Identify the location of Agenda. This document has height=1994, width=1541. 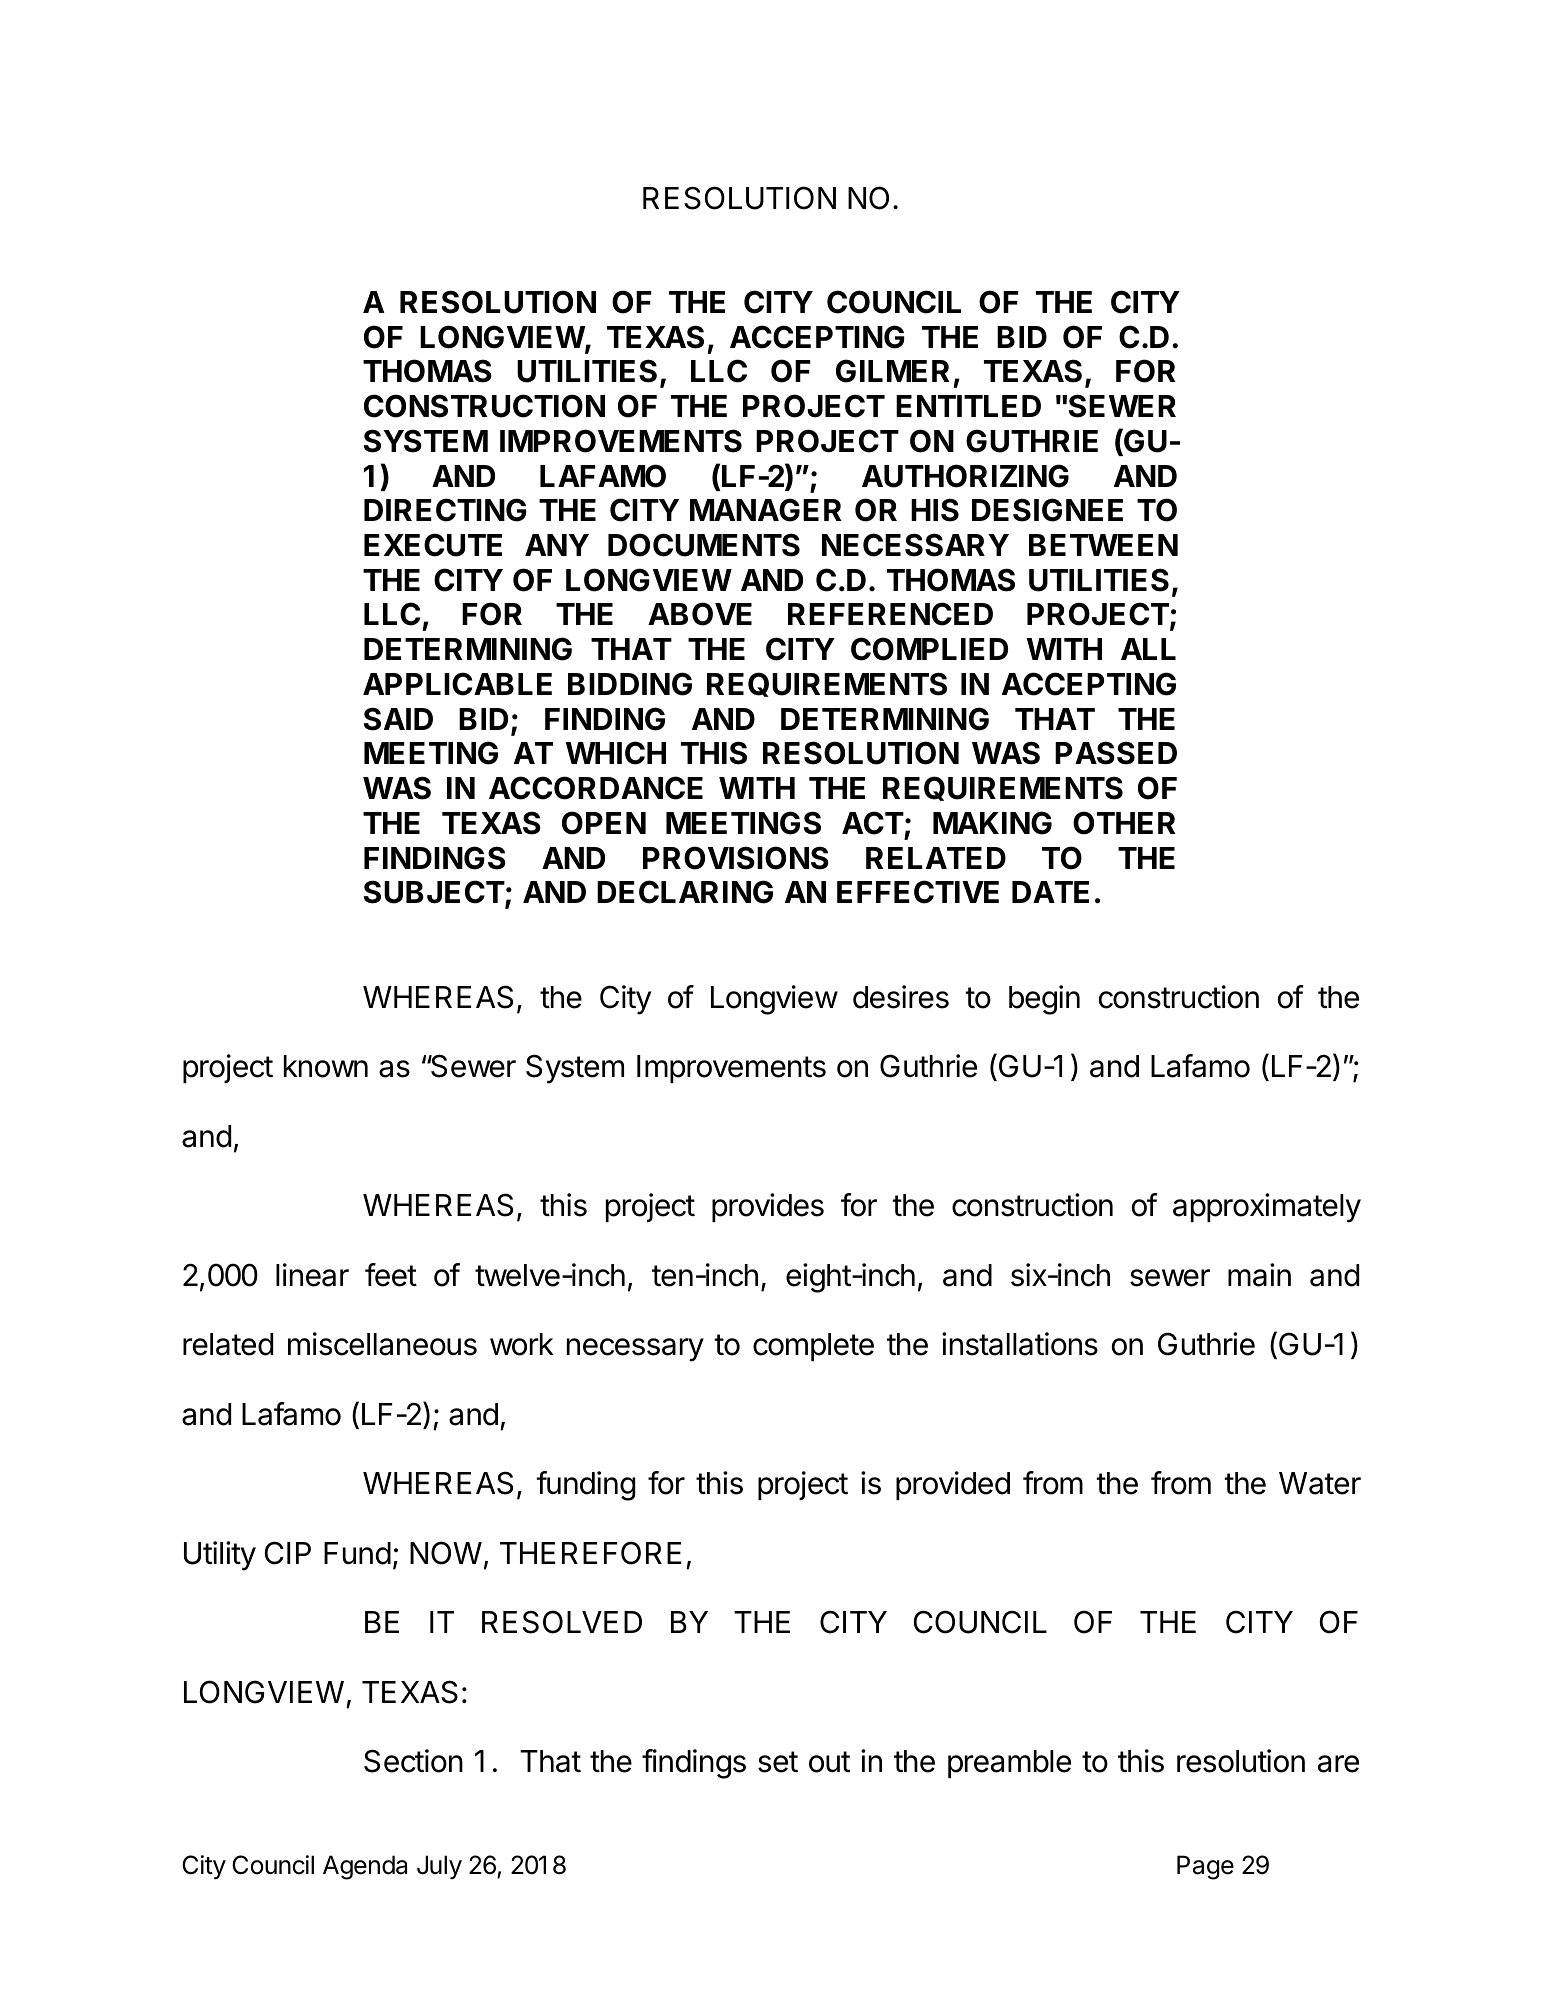
(365, 1867).
